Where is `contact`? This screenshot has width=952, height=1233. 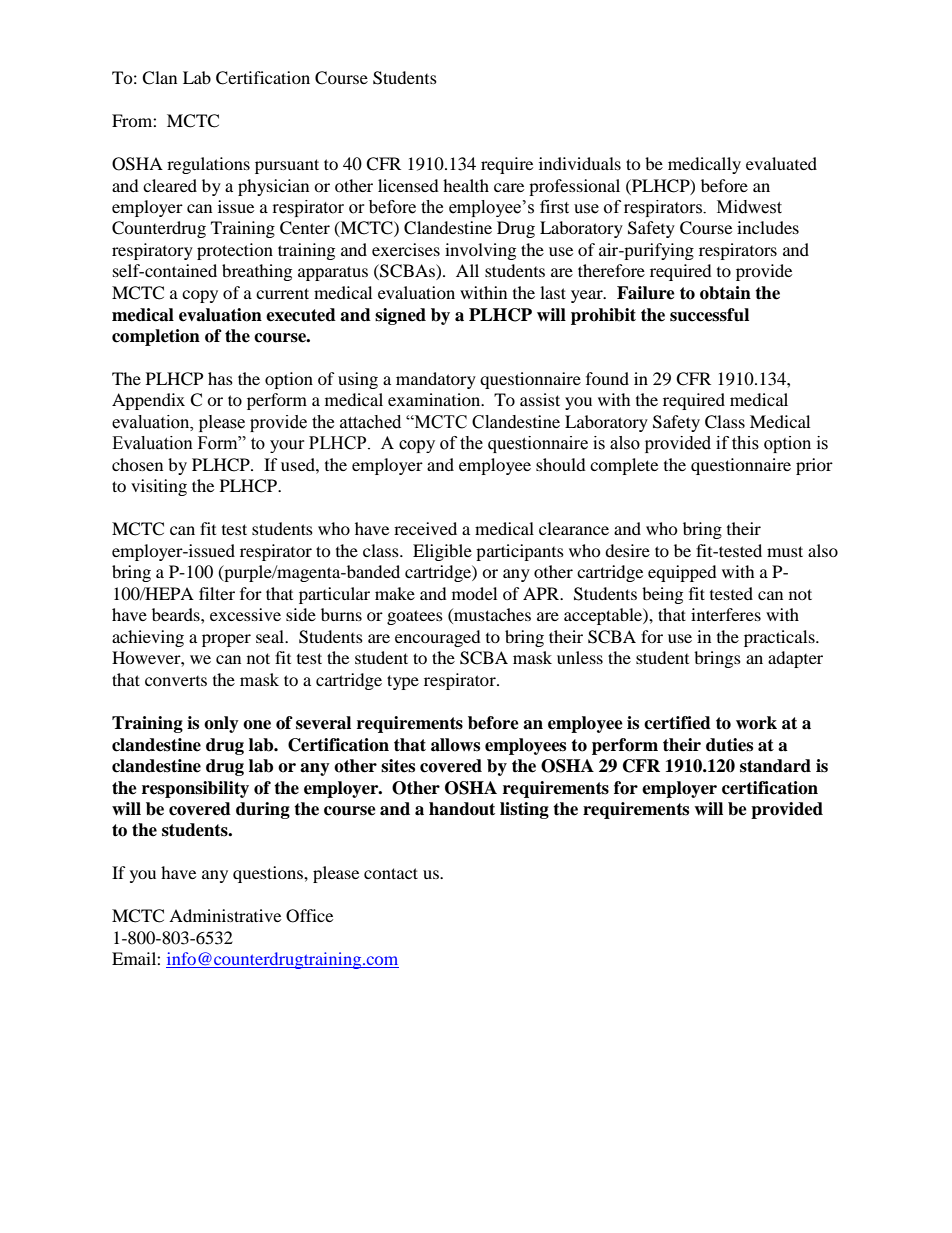 contact is located at coordinates (391, 873).
